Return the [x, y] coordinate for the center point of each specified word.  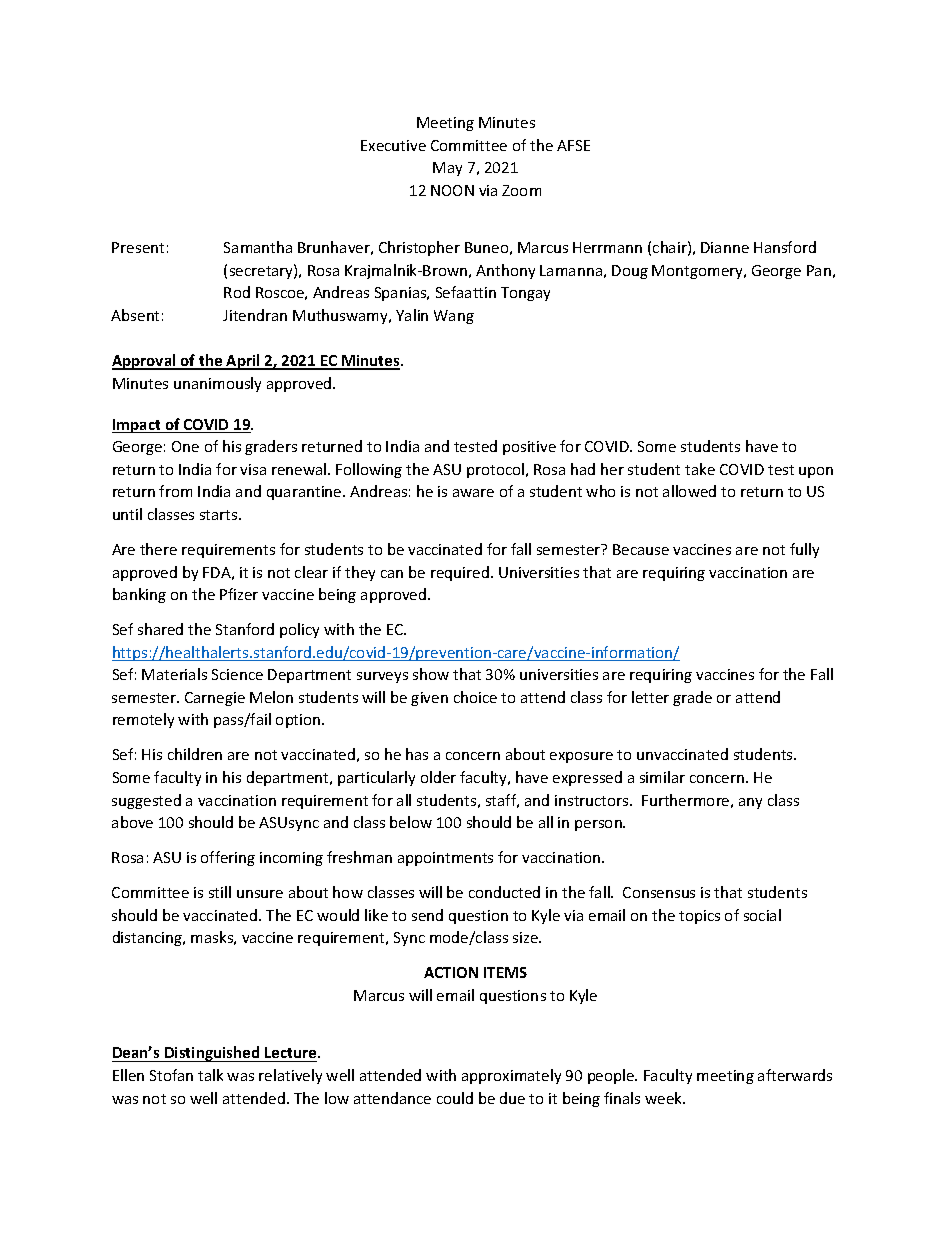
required [460, 573]
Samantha [258, 247]
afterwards [795, 1075]
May [447, 169]
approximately [511, 1076]
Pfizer [239, 594]
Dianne [725, 247]
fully [804, 550]
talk [210, 1075]
